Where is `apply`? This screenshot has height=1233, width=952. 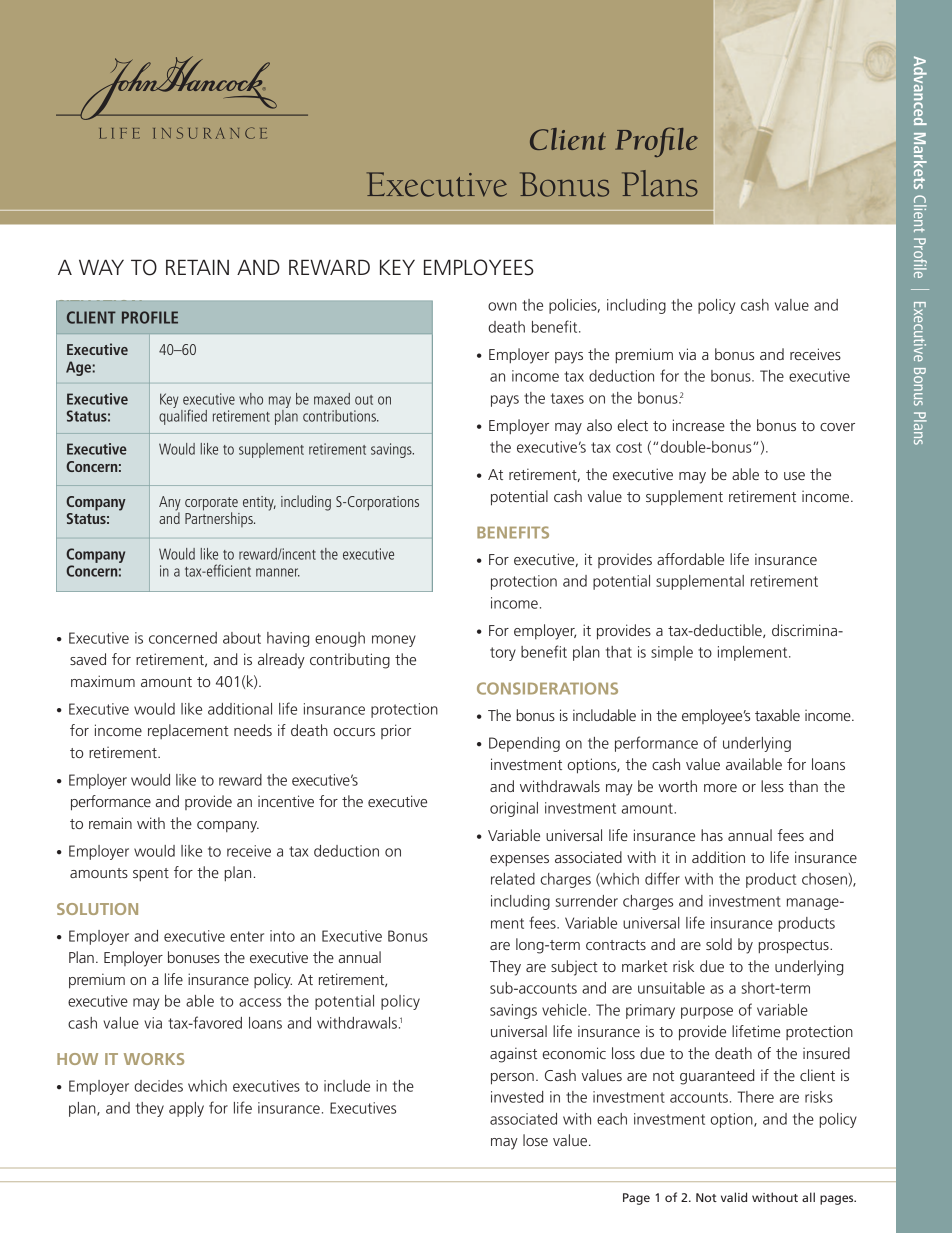
apply is located at coordinates (186, 1109).
